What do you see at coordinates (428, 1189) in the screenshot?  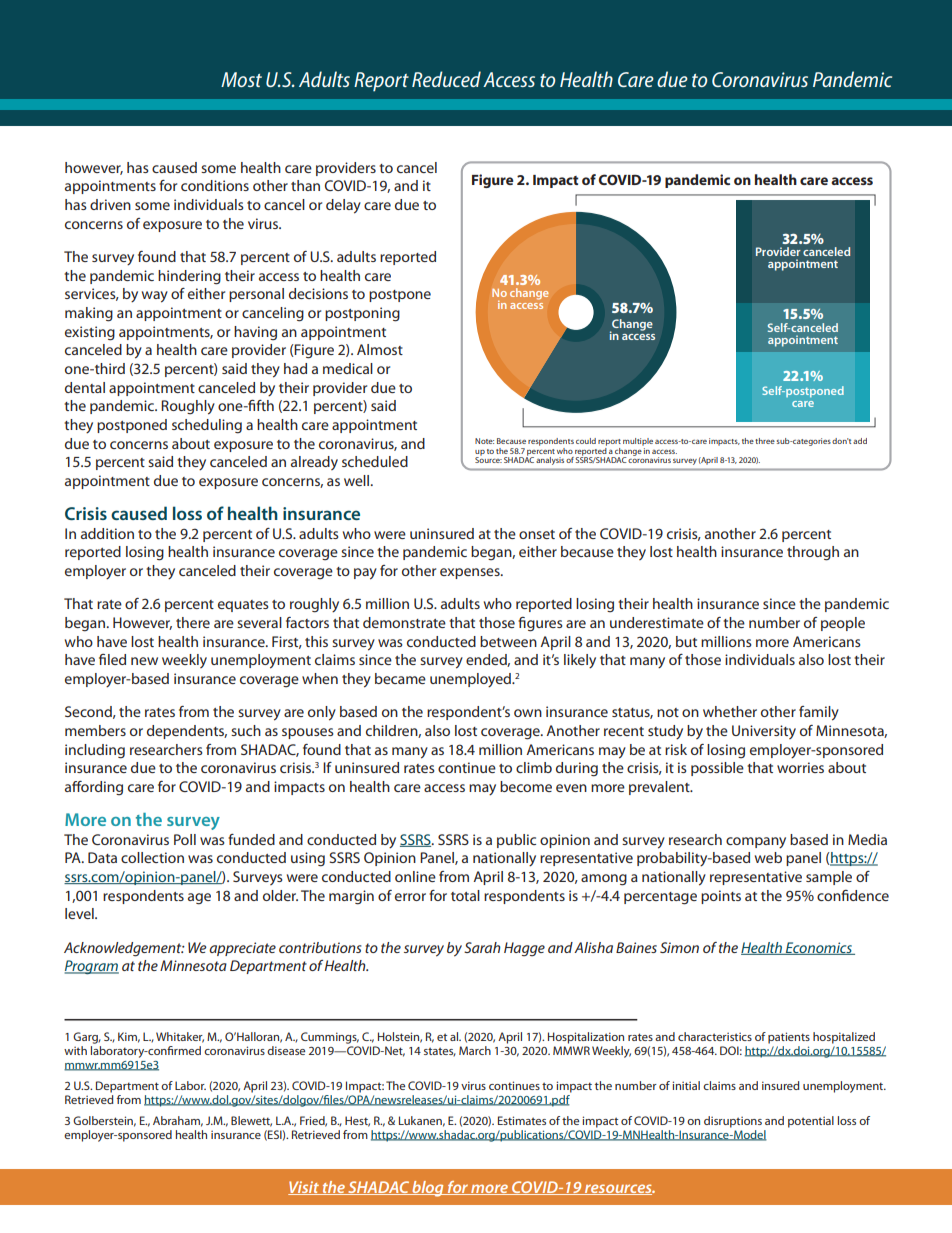 I see `blog` at bounding box center [428, 1189].
